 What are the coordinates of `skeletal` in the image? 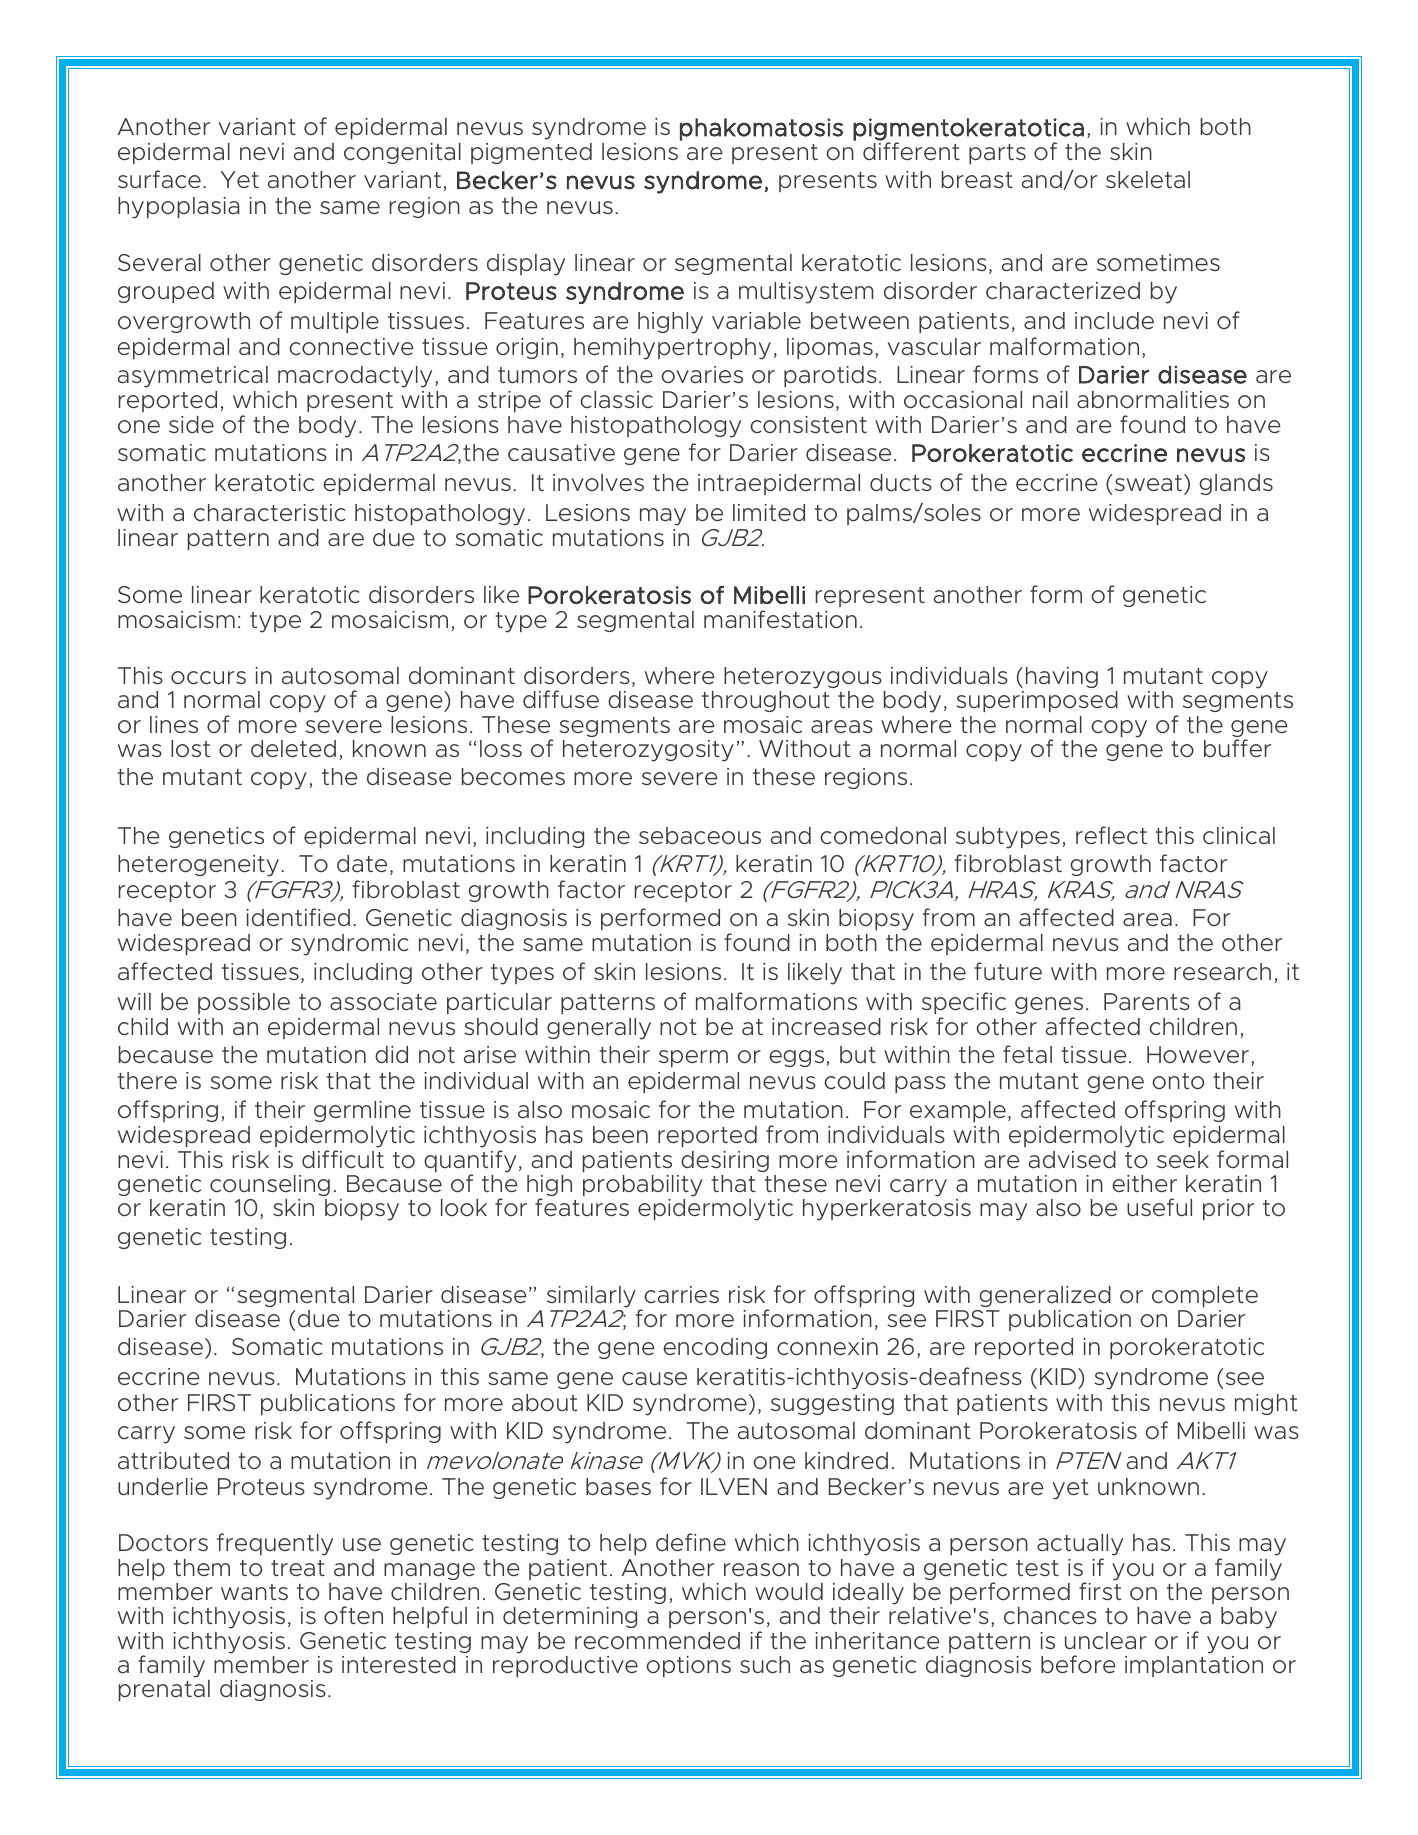 It's located at (1148, 180).
